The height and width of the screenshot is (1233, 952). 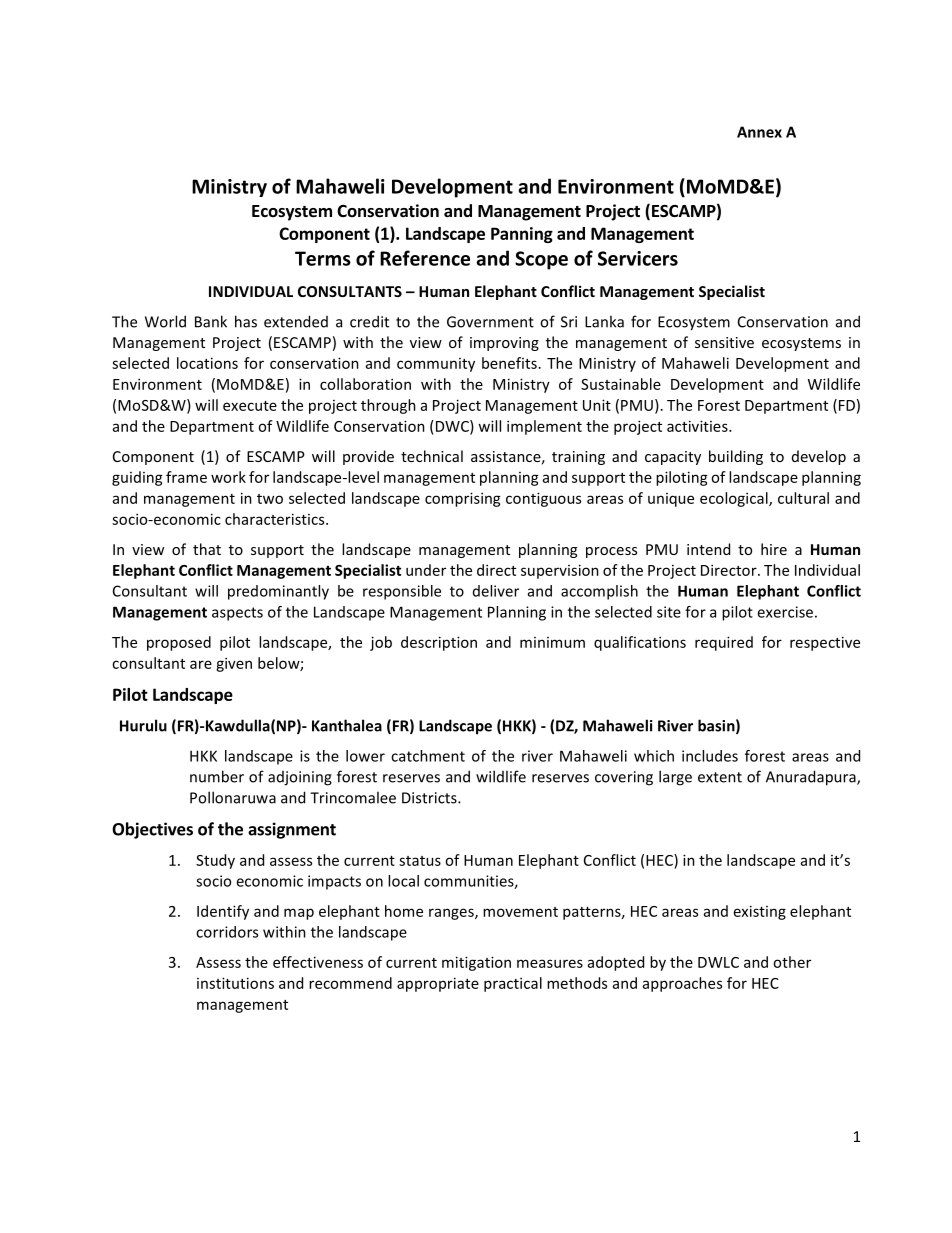 What do you see at coordinates (323, 258) in the screenshot?
I see `Terms` at bounding box center [323, 258].
